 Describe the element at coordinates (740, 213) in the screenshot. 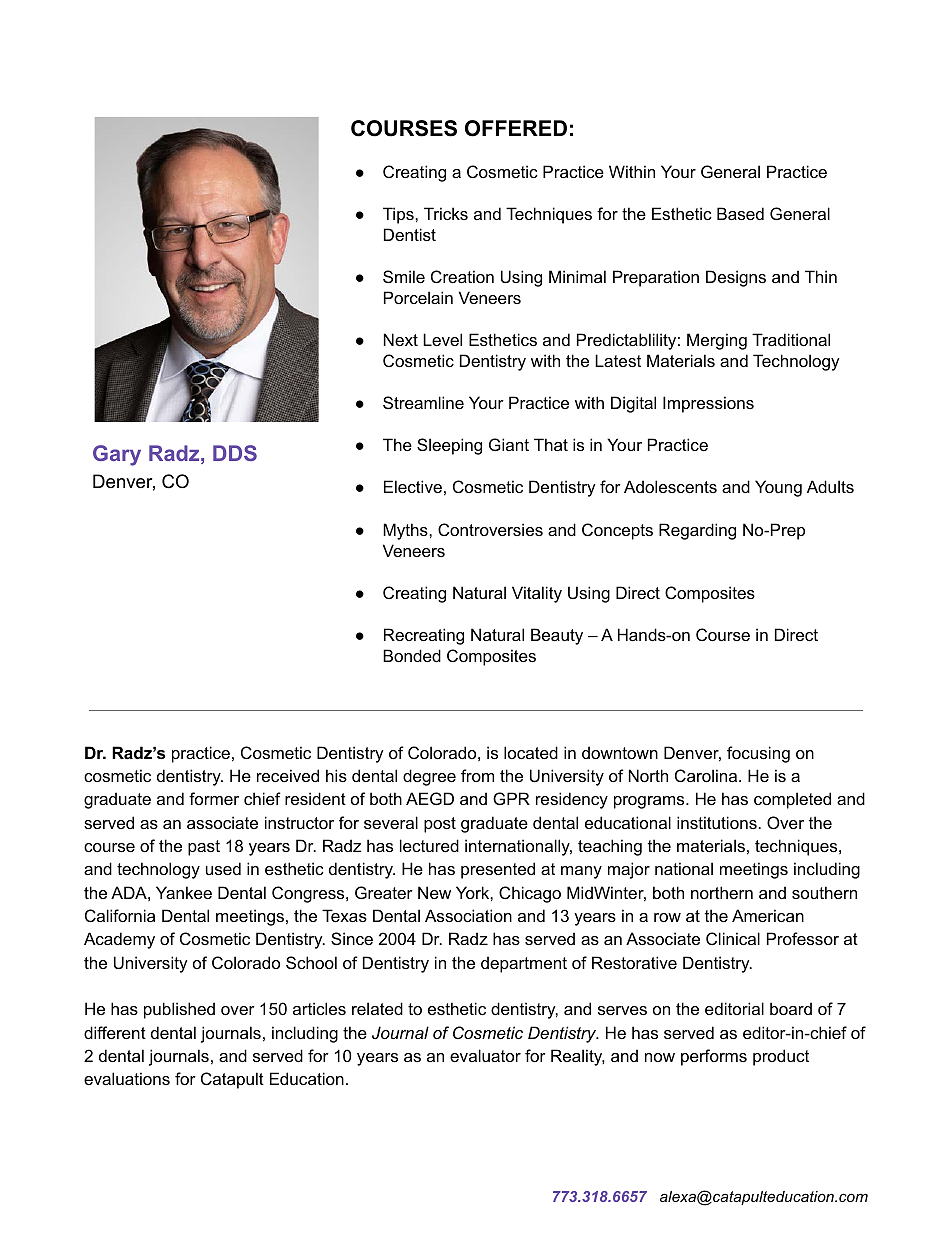

I see `Based` at that location.
